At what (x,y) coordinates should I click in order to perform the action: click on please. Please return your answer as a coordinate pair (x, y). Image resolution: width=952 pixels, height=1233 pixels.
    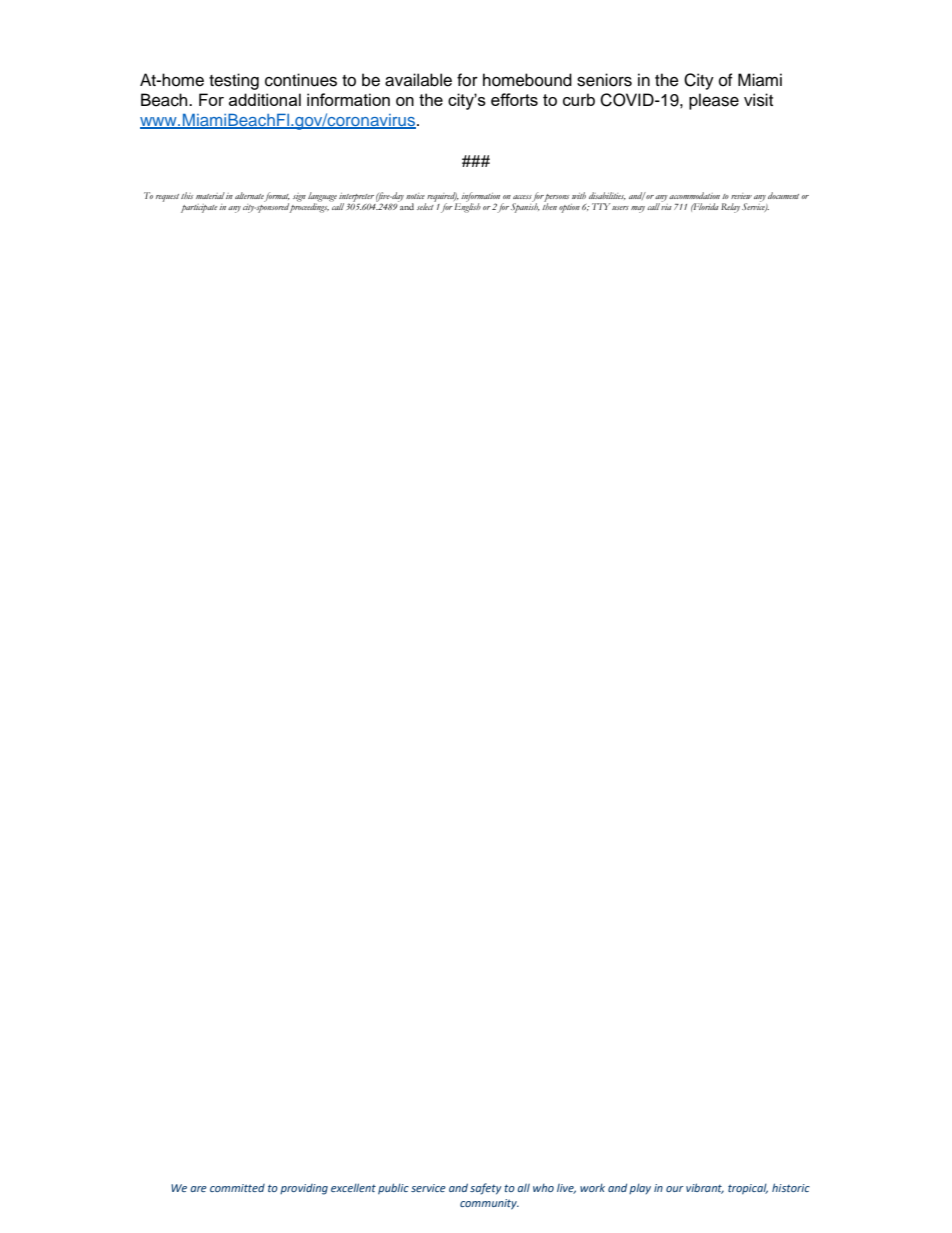
    Looking at the image, I should click on (714, 101).
